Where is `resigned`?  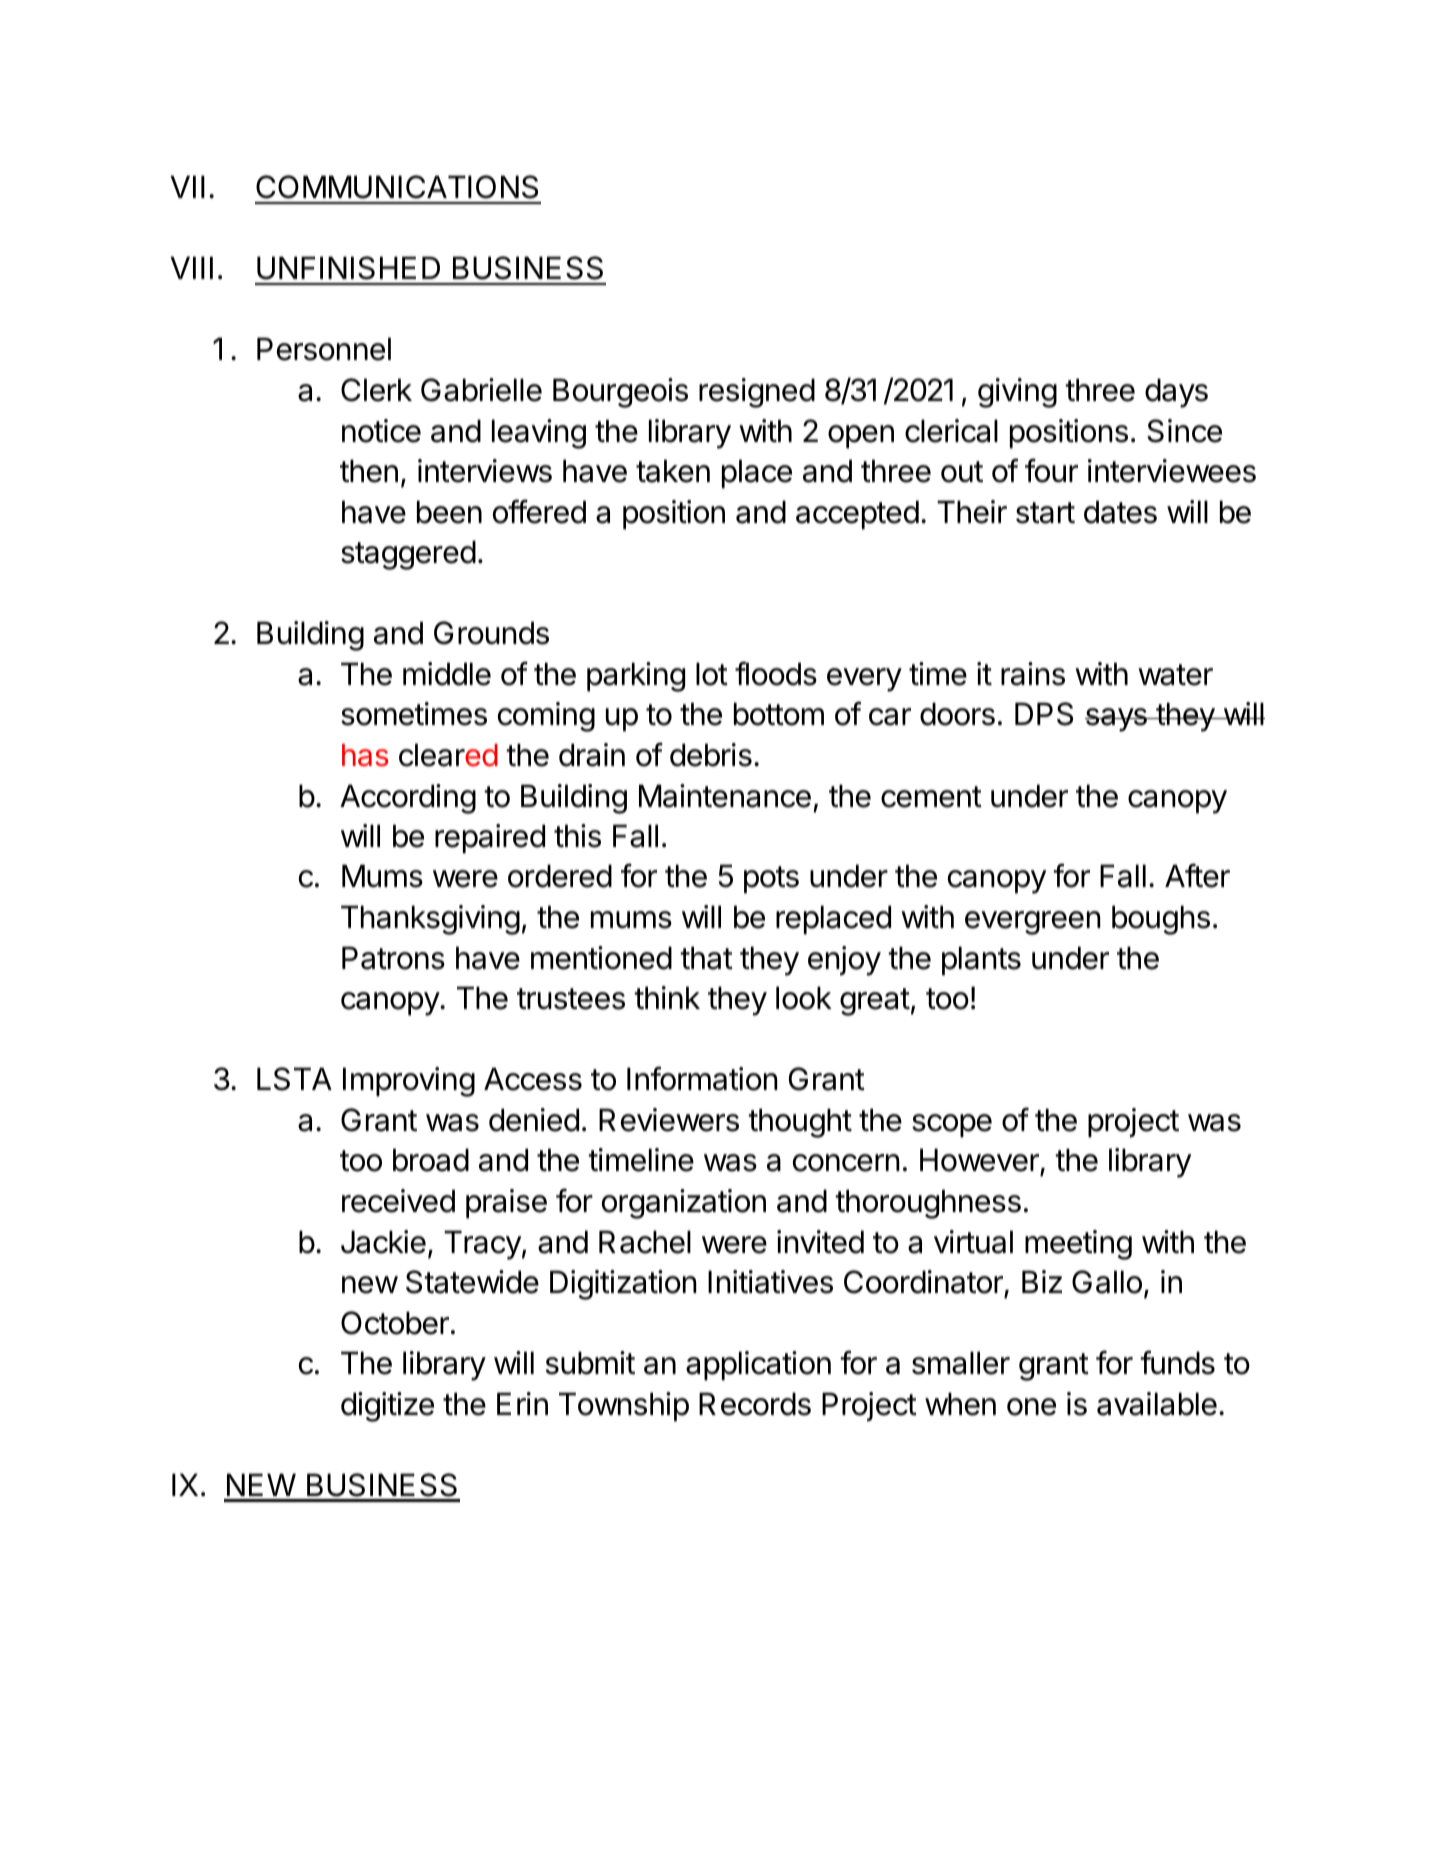 resigned is located at coordinates (757, 393).
